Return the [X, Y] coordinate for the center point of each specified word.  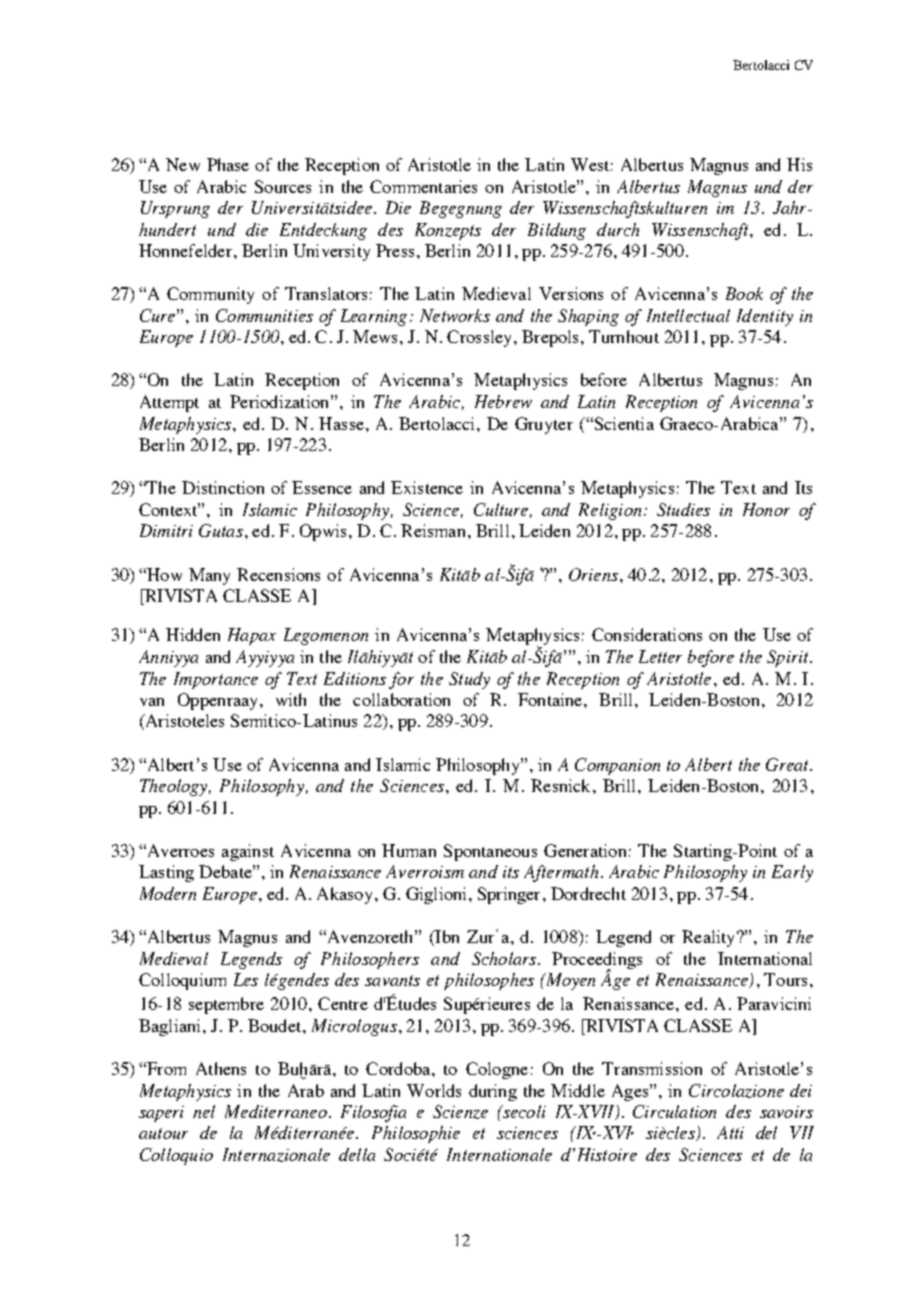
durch [618, 229]
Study [469, 680]
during [493, 1092]
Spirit [789, 658]
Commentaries [423, 186]
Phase [228, 164]
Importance [216, 680]
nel [204, 1111]
